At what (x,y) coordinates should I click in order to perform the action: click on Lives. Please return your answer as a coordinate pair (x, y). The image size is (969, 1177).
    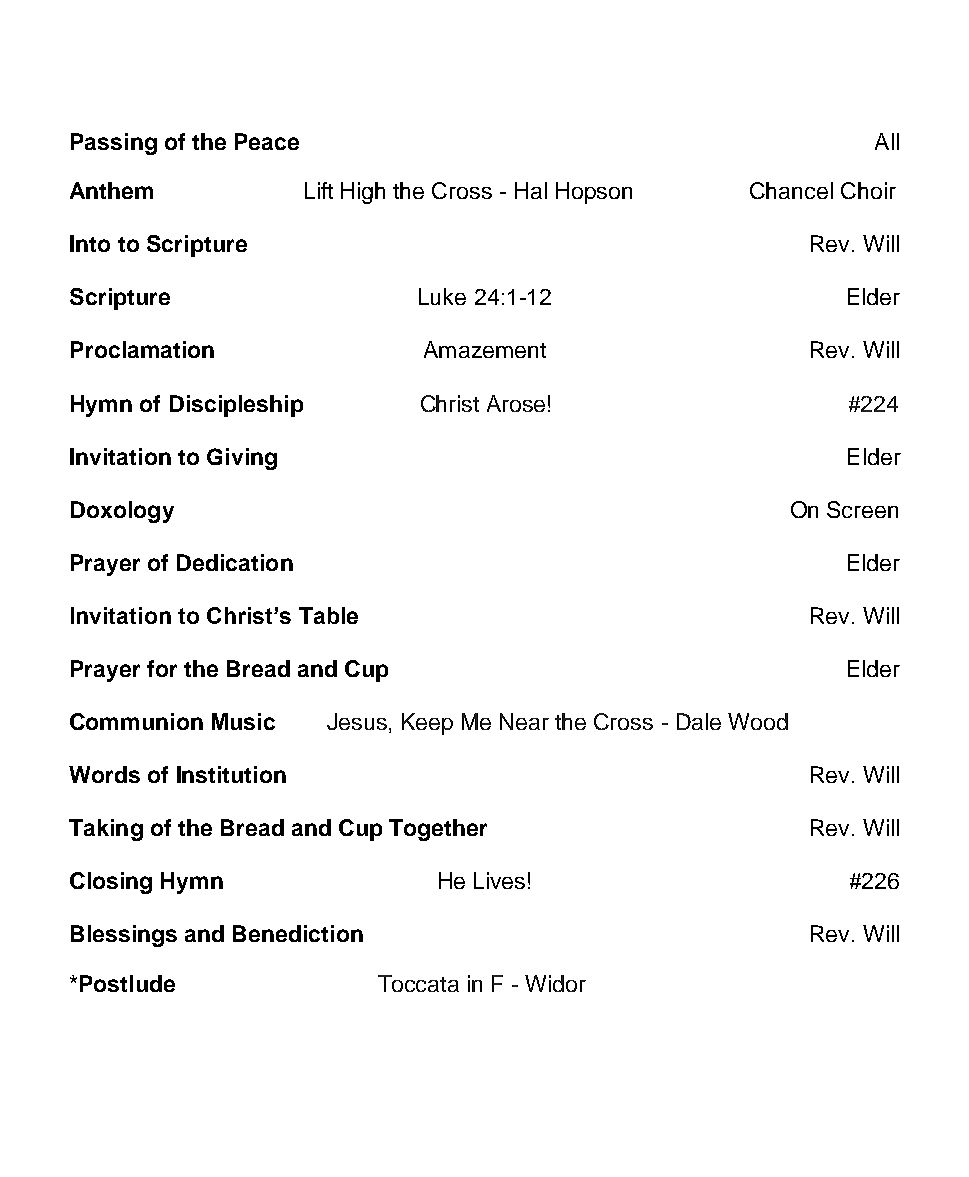
    Looking at the image, I should click on (499, 880).
